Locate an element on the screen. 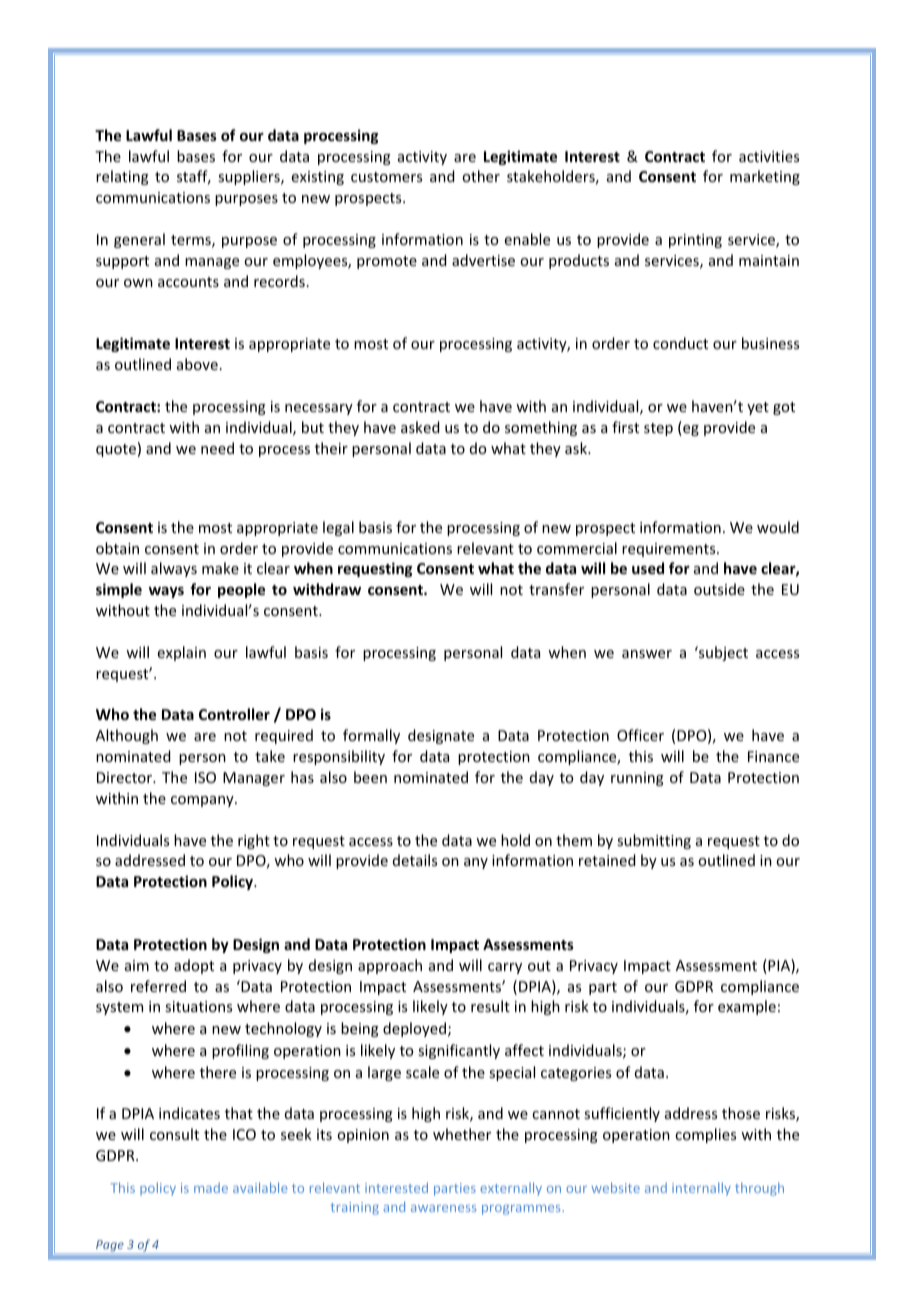  made is located at coordinates (211, 1188).
